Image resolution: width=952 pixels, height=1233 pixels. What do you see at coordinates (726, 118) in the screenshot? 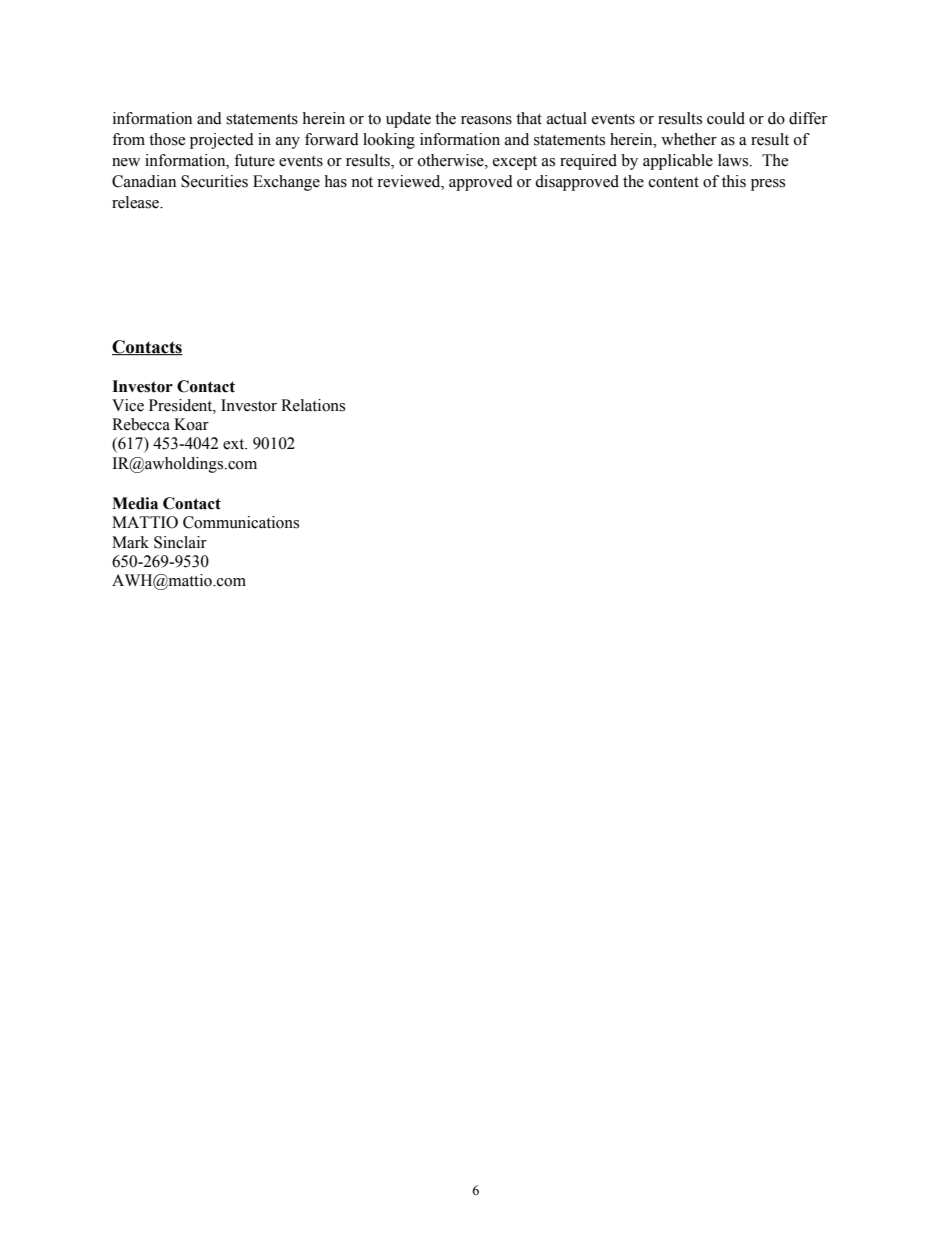
I see `could` at bounding box center [726, 118].
